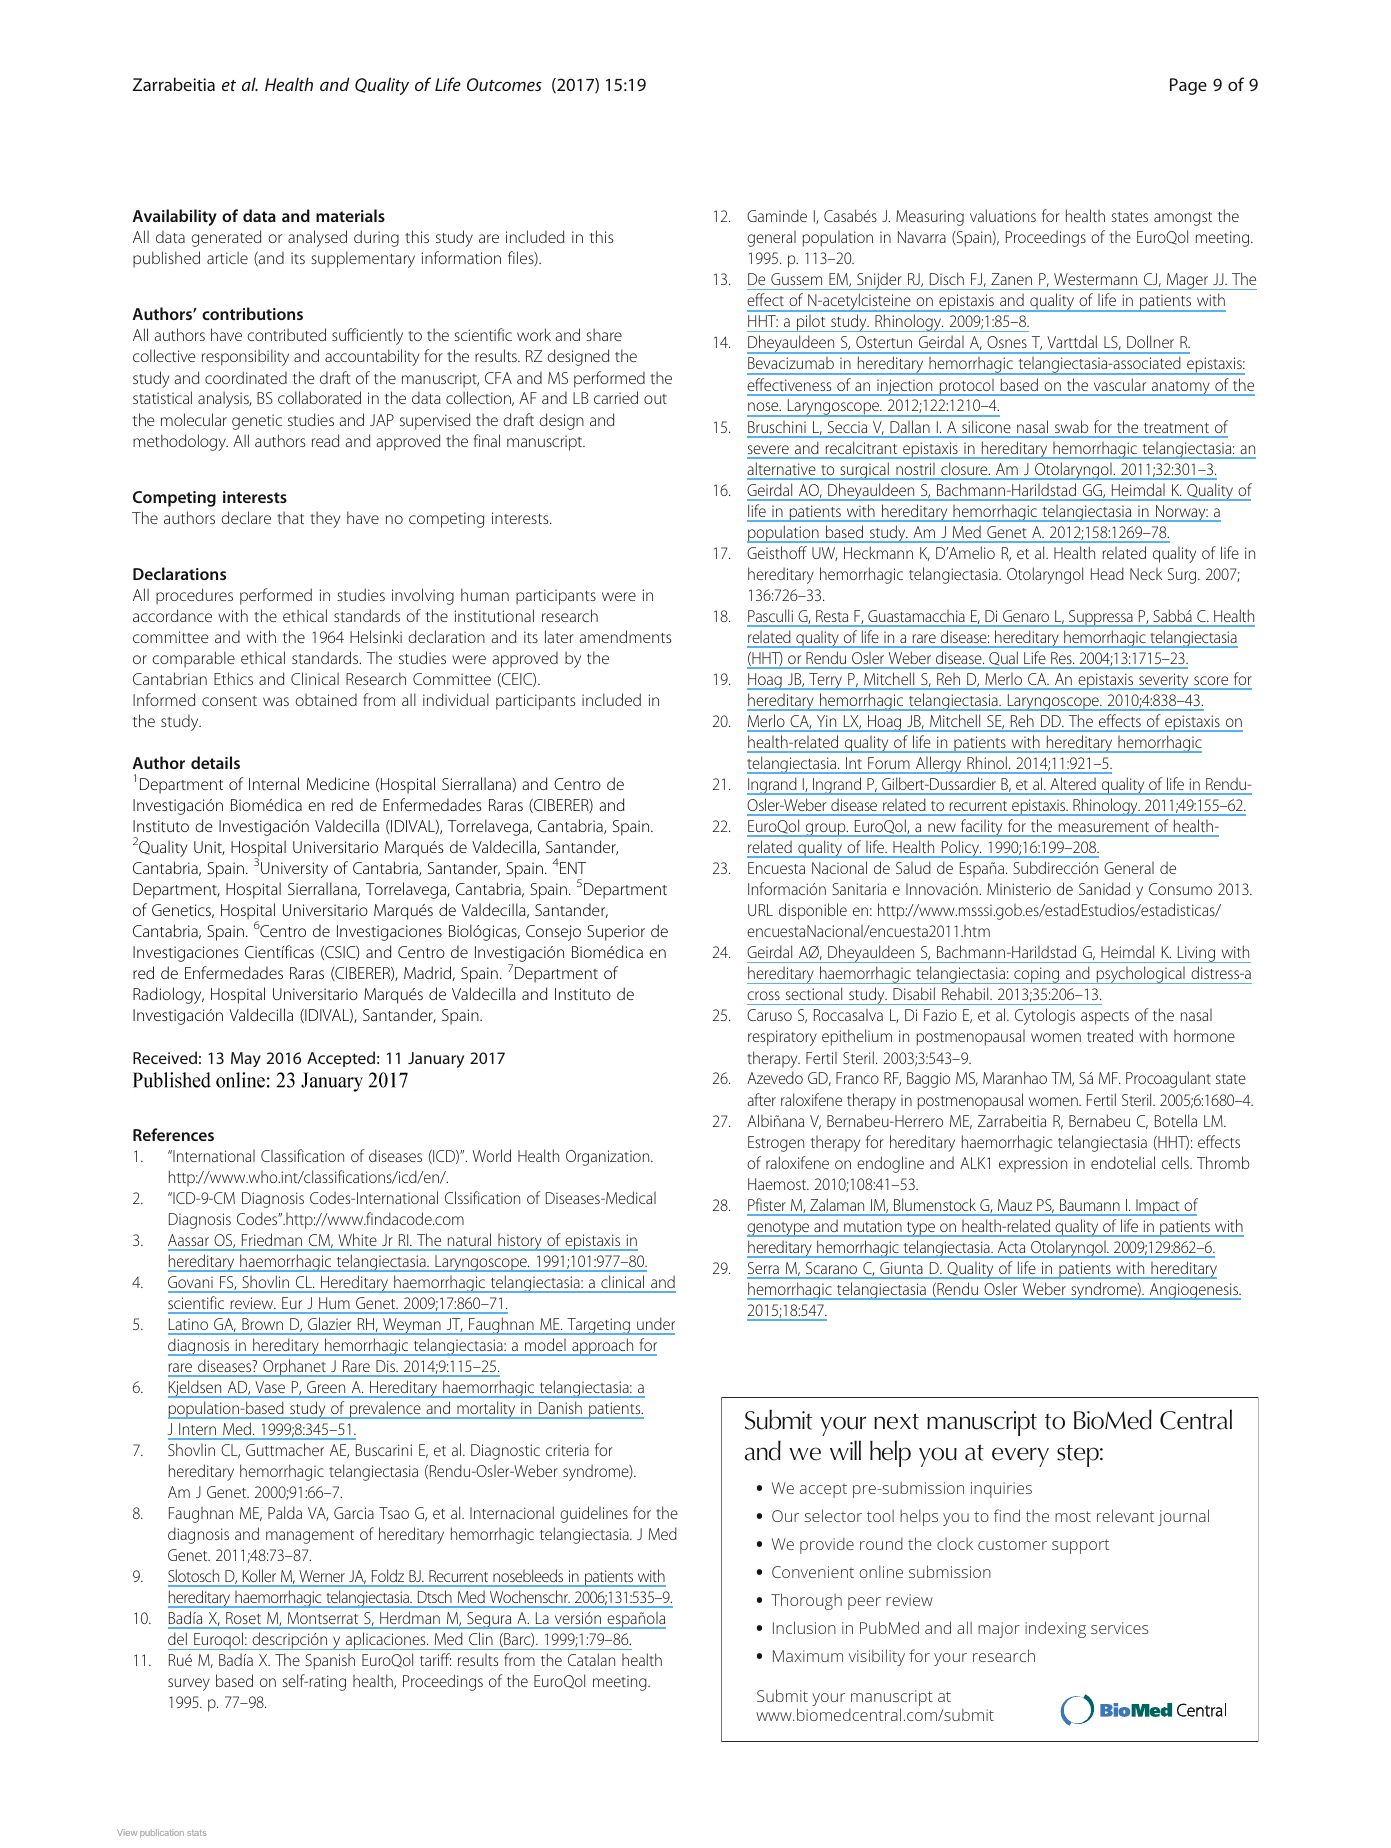  What do you see at coordinates (1090, 1205) in the image?
I see `Baumann` at bounding box center [1090, 1205].
